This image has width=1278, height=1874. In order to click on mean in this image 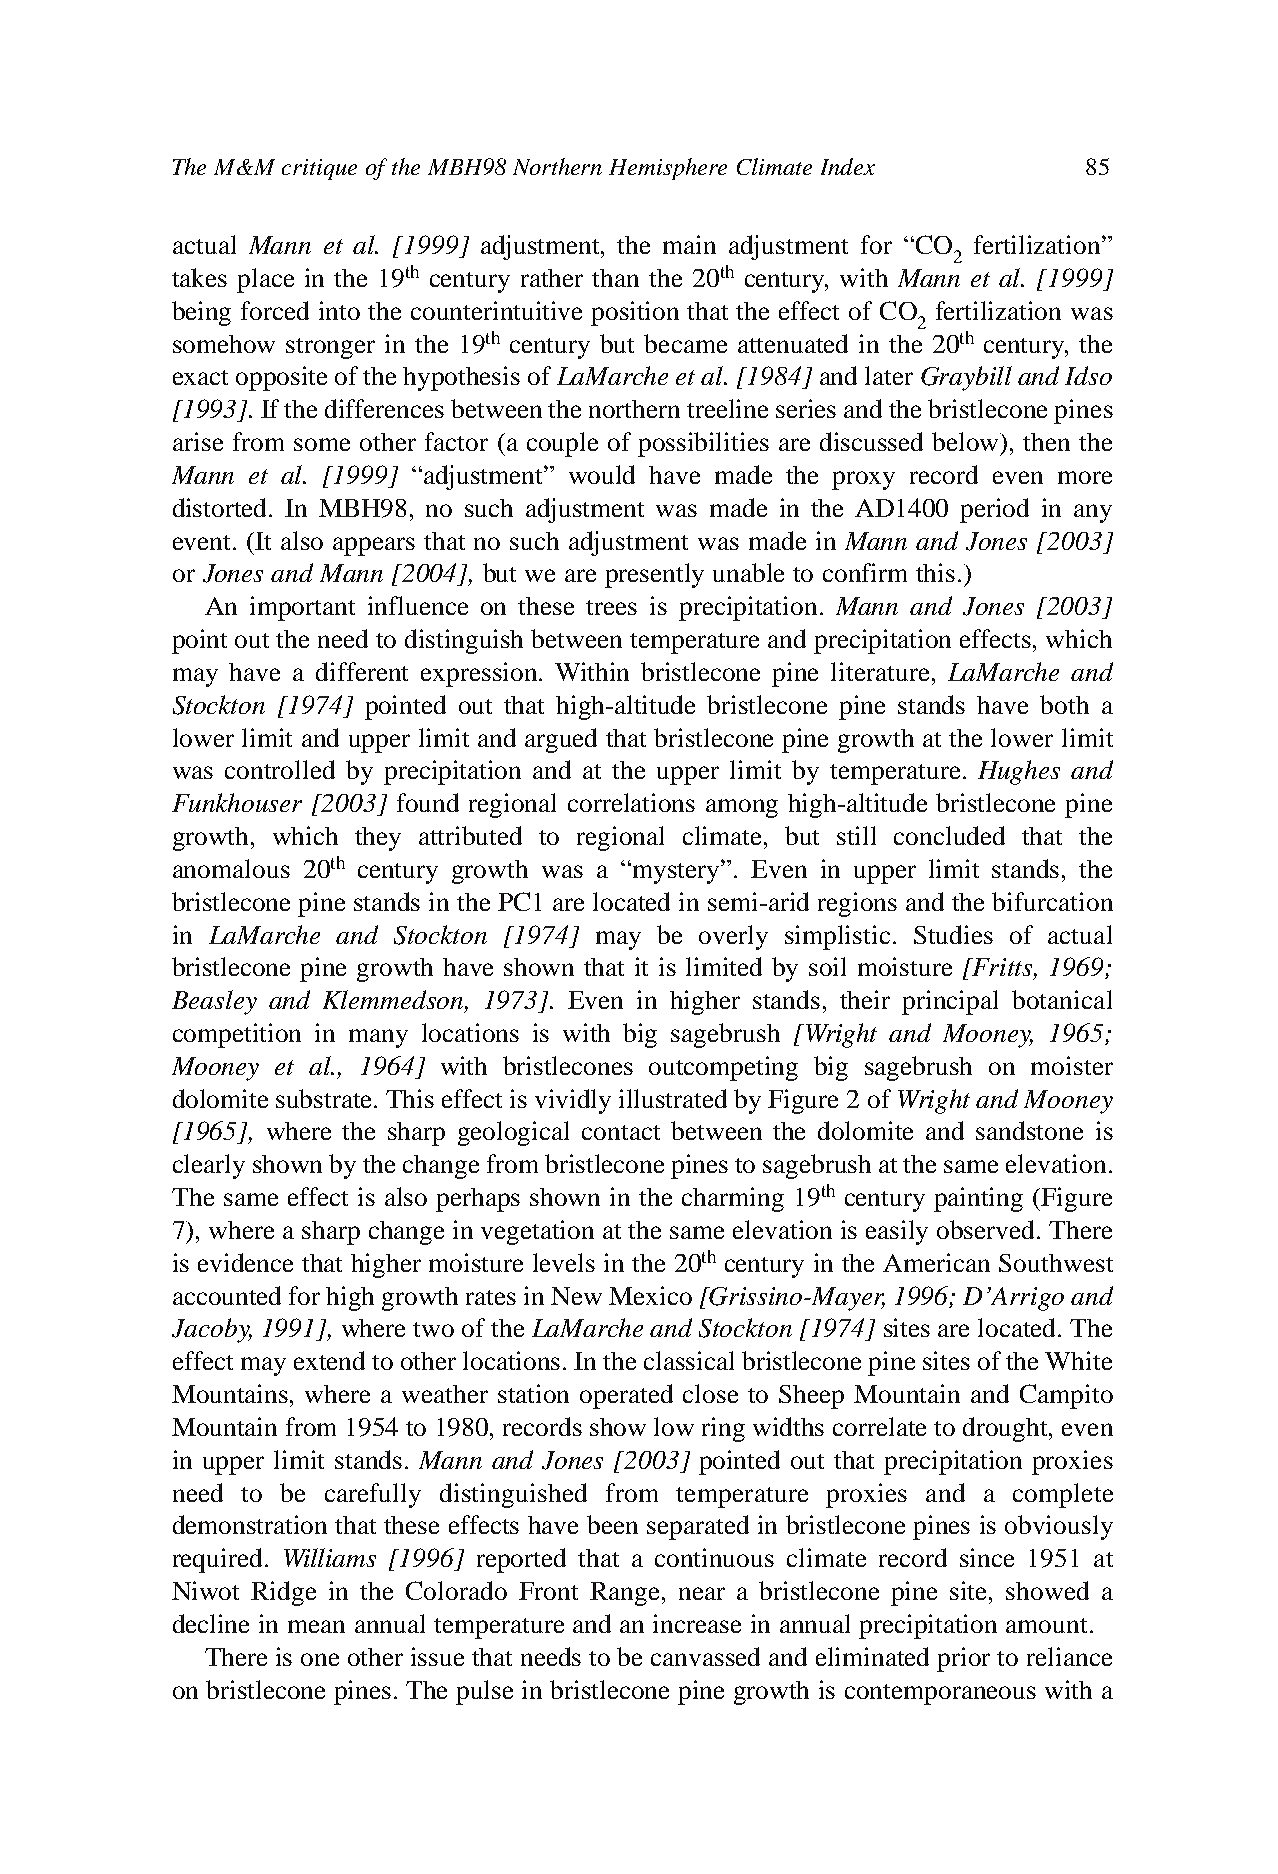, I will do `click(316, 1626)`.
